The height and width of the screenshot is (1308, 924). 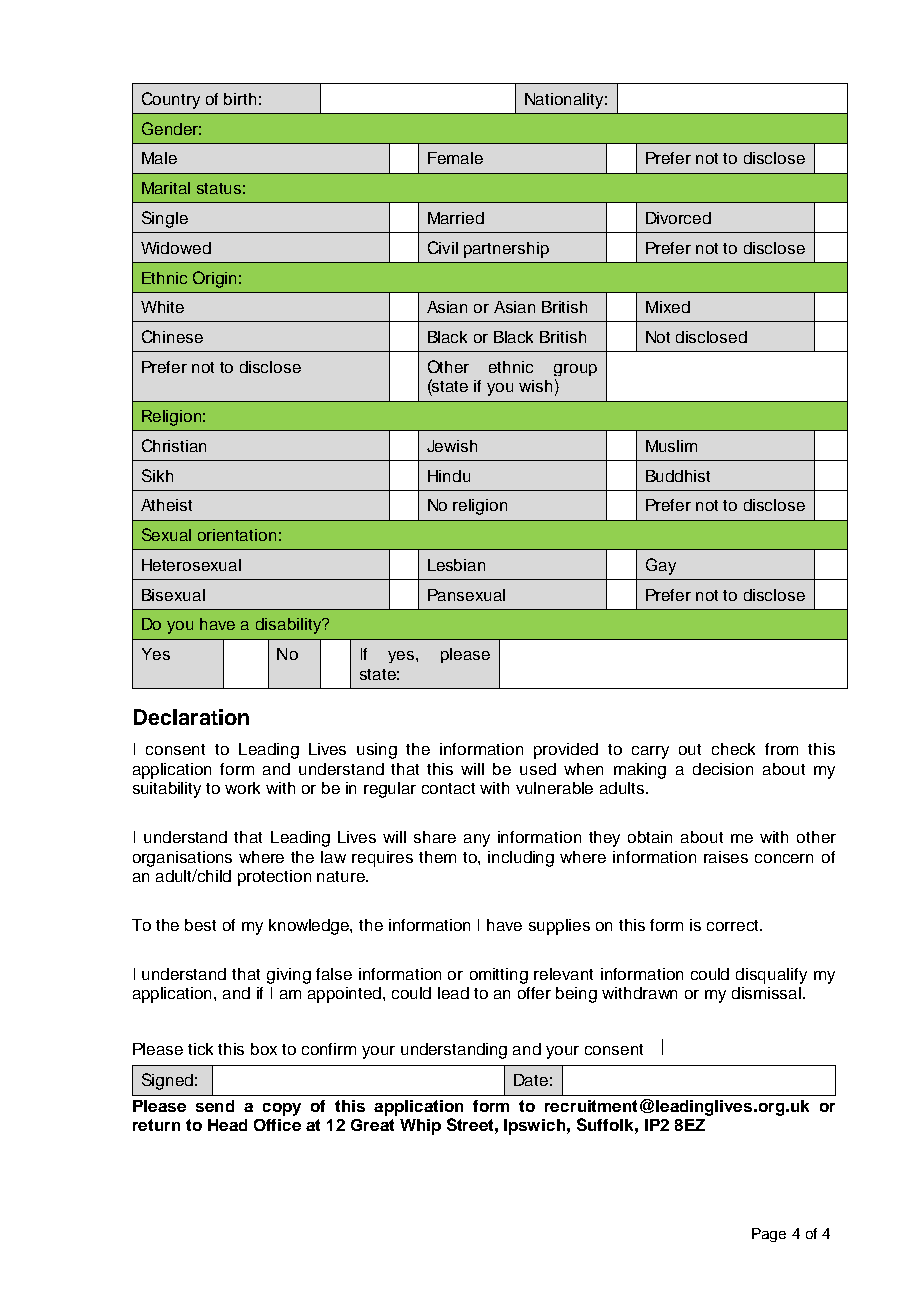 What do you see at coordinates (227, 1125) in the screenshot?
I see `Head` at bounding box center [227, 1125].
